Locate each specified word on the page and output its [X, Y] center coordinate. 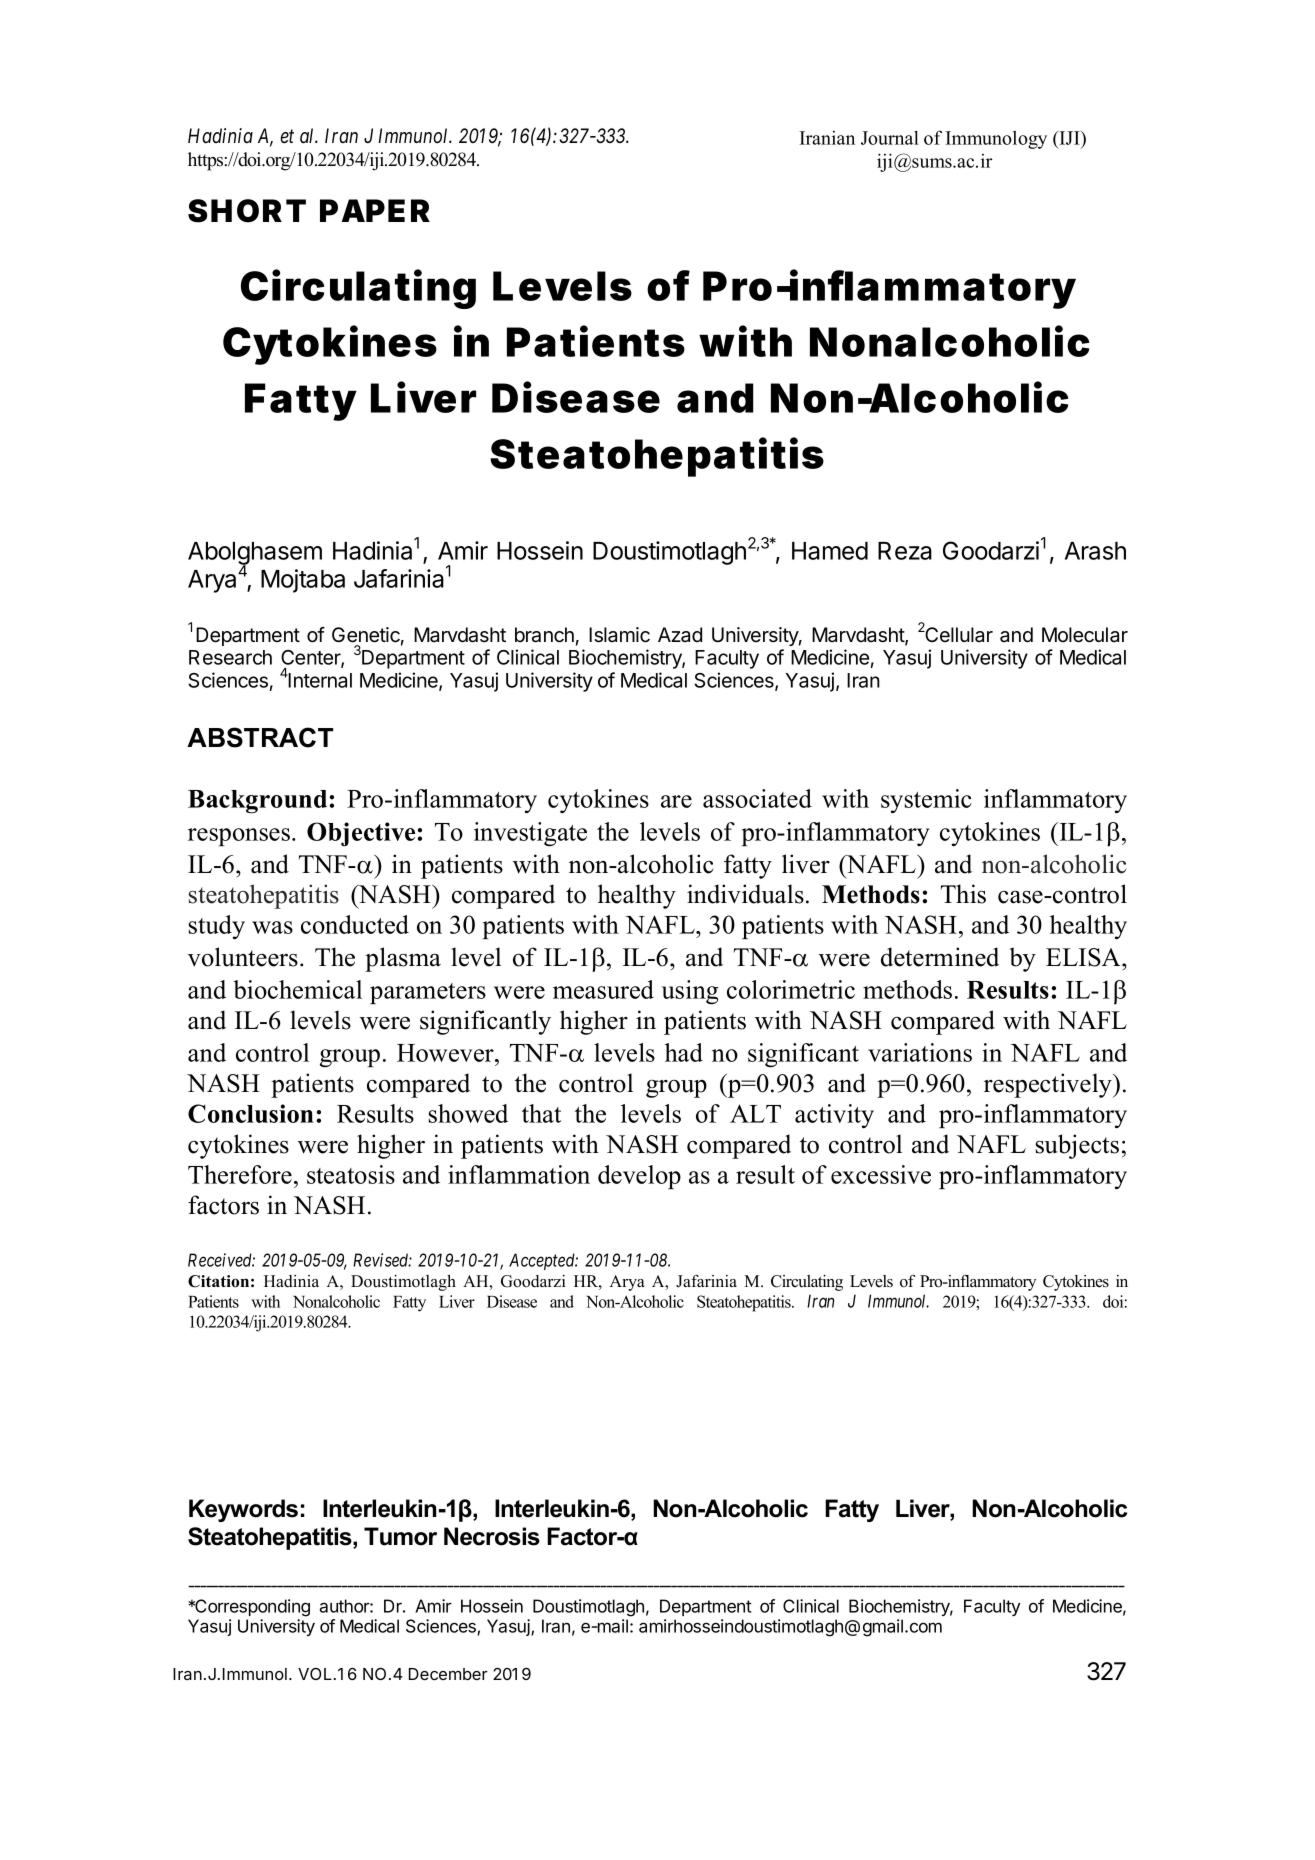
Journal [890, 138]
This [963, 894]
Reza [905, 551]
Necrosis [492, 1536]
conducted [355, 924]
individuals [745, 894]
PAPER [375, 210]
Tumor [400, 1536]
